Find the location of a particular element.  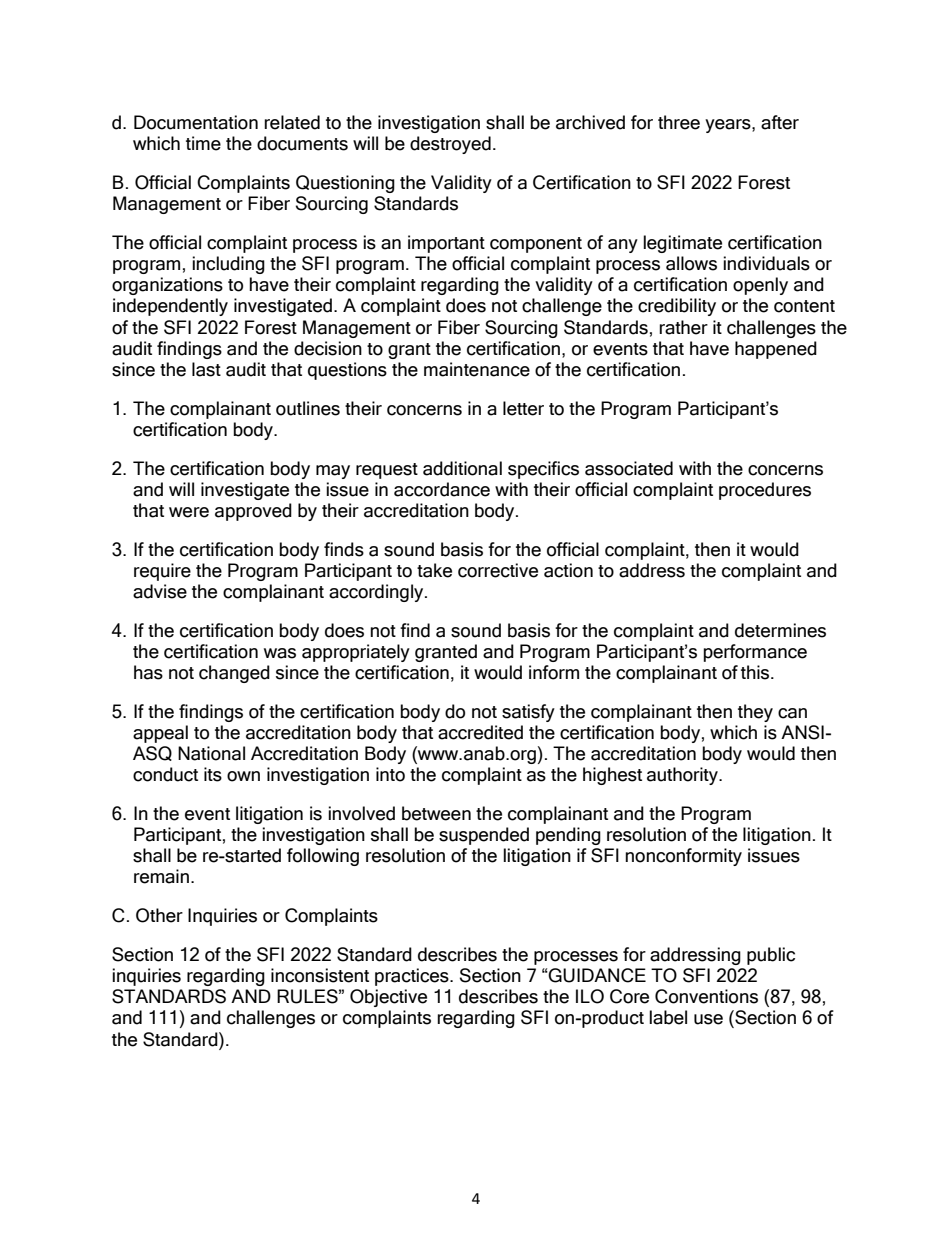

performance is located at coordinates (755, 653).
